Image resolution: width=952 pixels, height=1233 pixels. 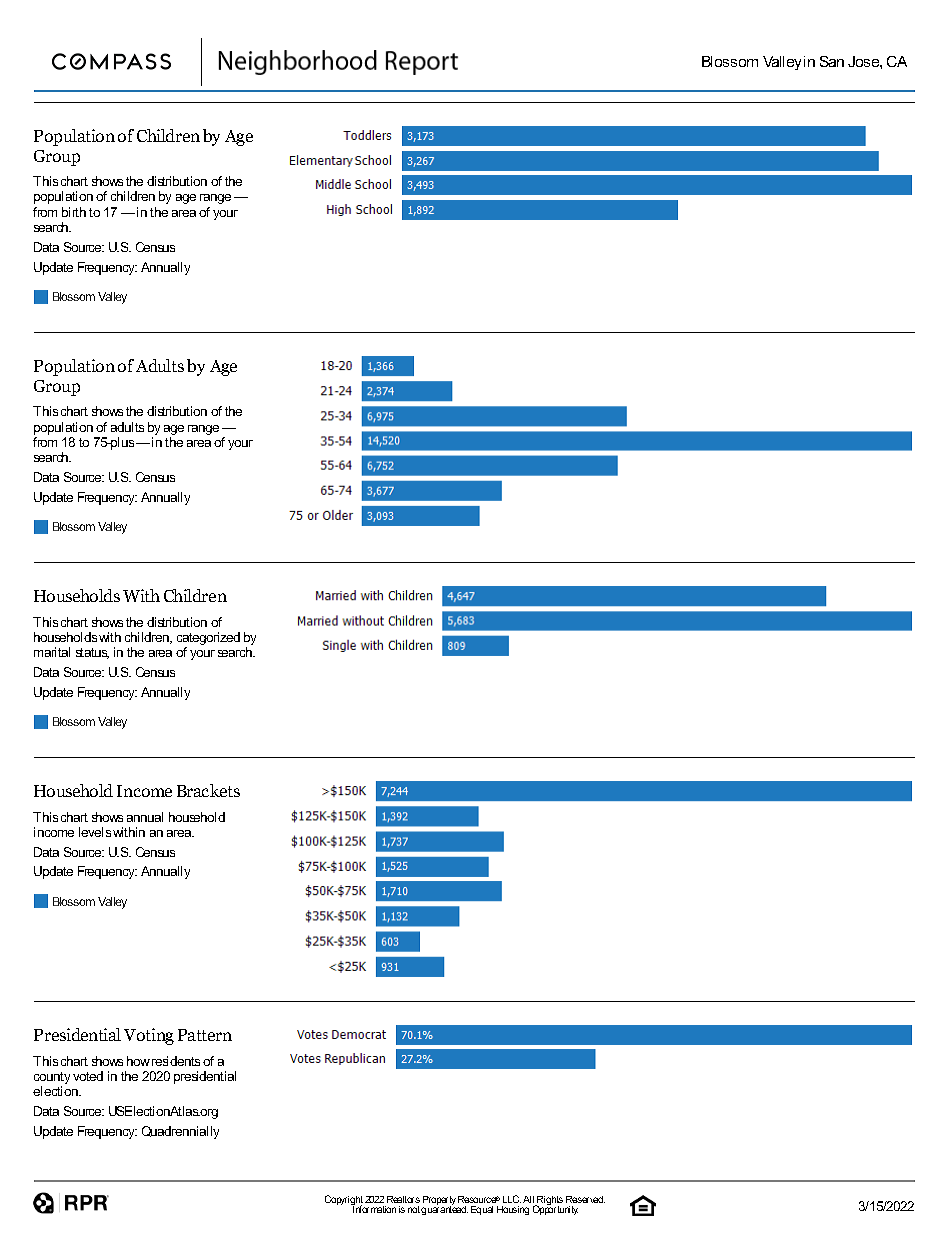 I want to click on LLC, so click(x=512, y=1199).
